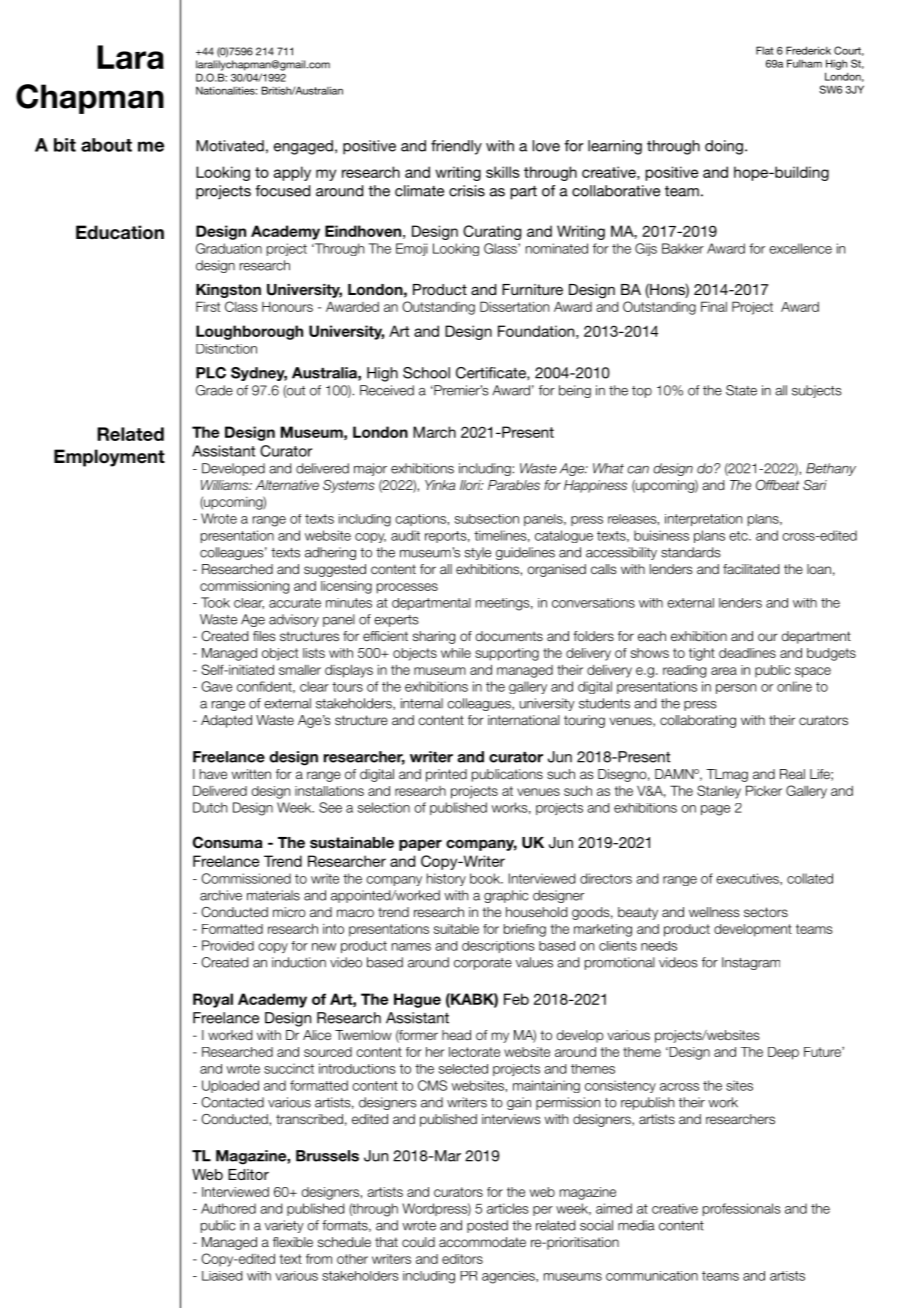  I want to click on corporate, so click(483, 964).
